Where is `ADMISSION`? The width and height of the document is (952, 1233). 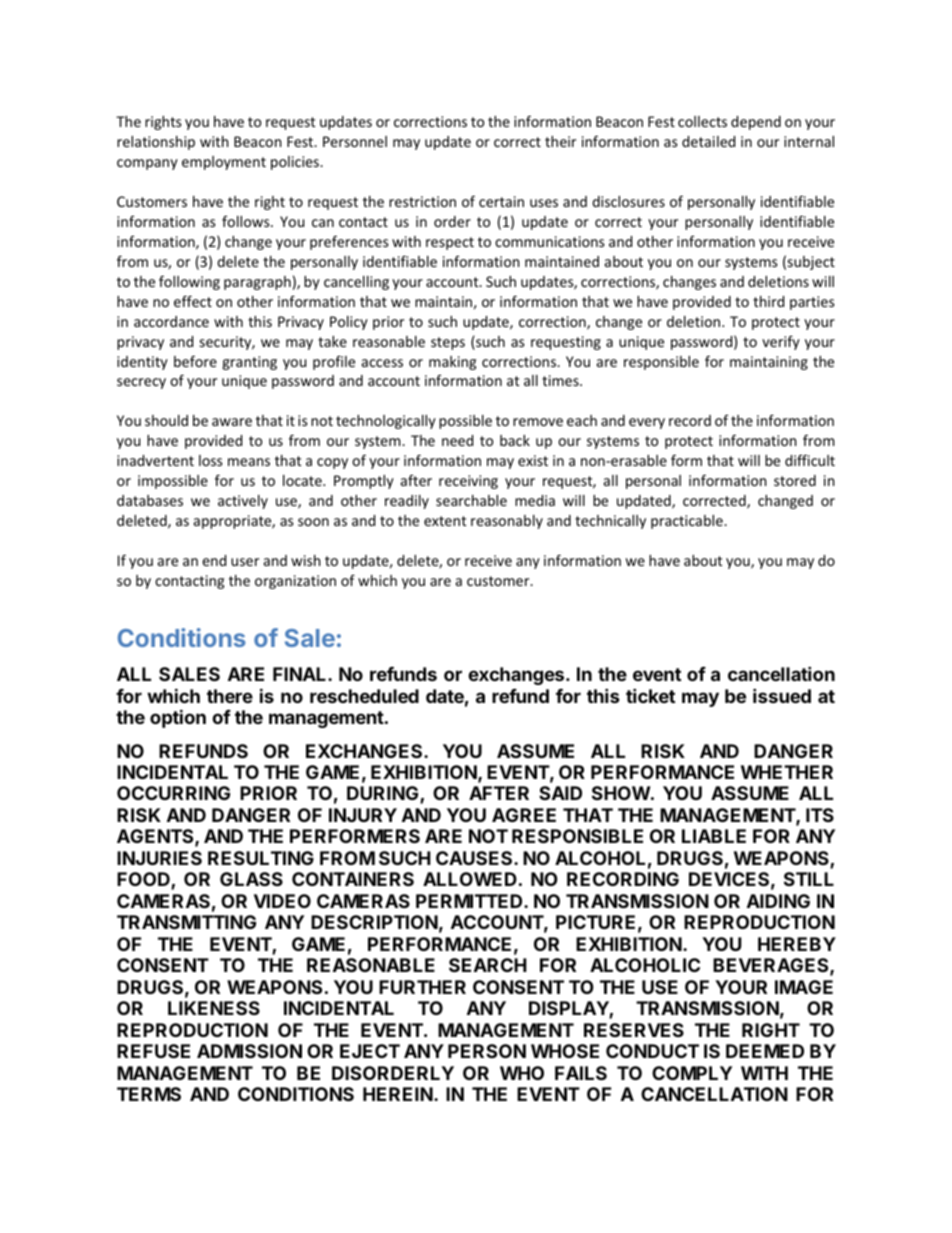 ADMISSION is located at coordinates (249, 1051).
